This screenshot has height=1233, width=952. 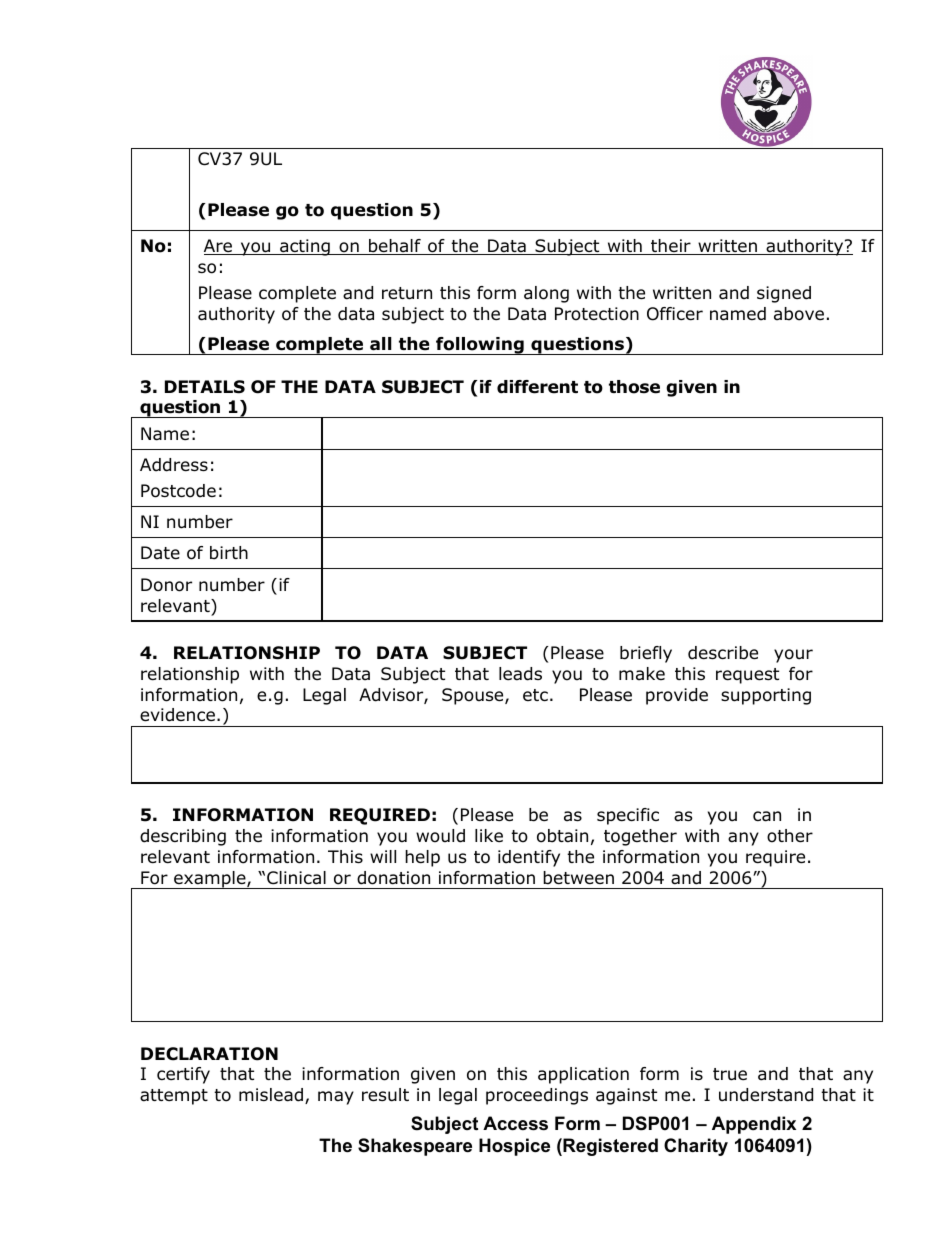 What do you see at coordinates (271, 1095) in the screenshot?
I see `mislead` at bounding box center [271, 1095].
